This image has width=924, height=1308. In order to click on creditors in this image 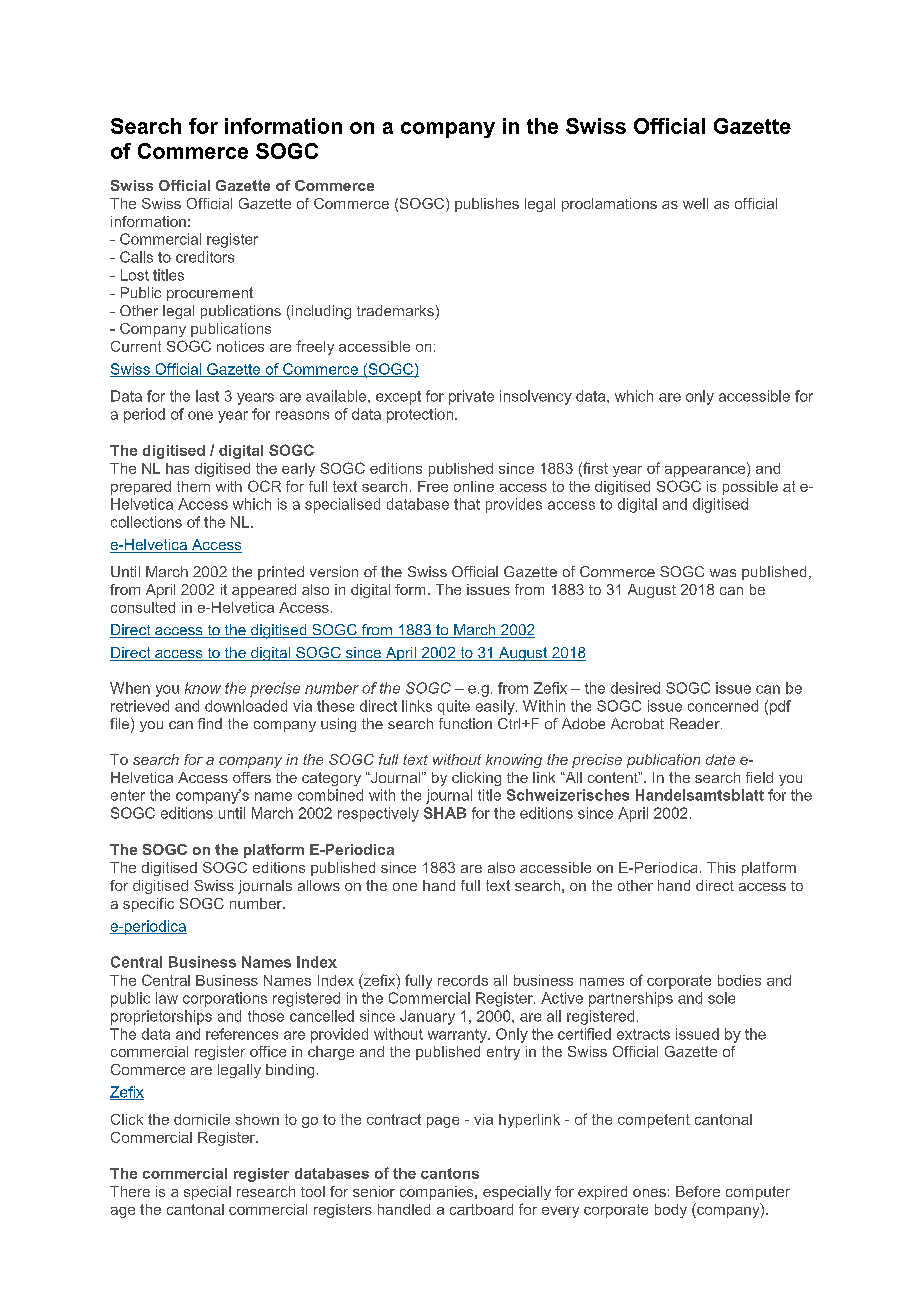, I will do `click(205, 257)`.
